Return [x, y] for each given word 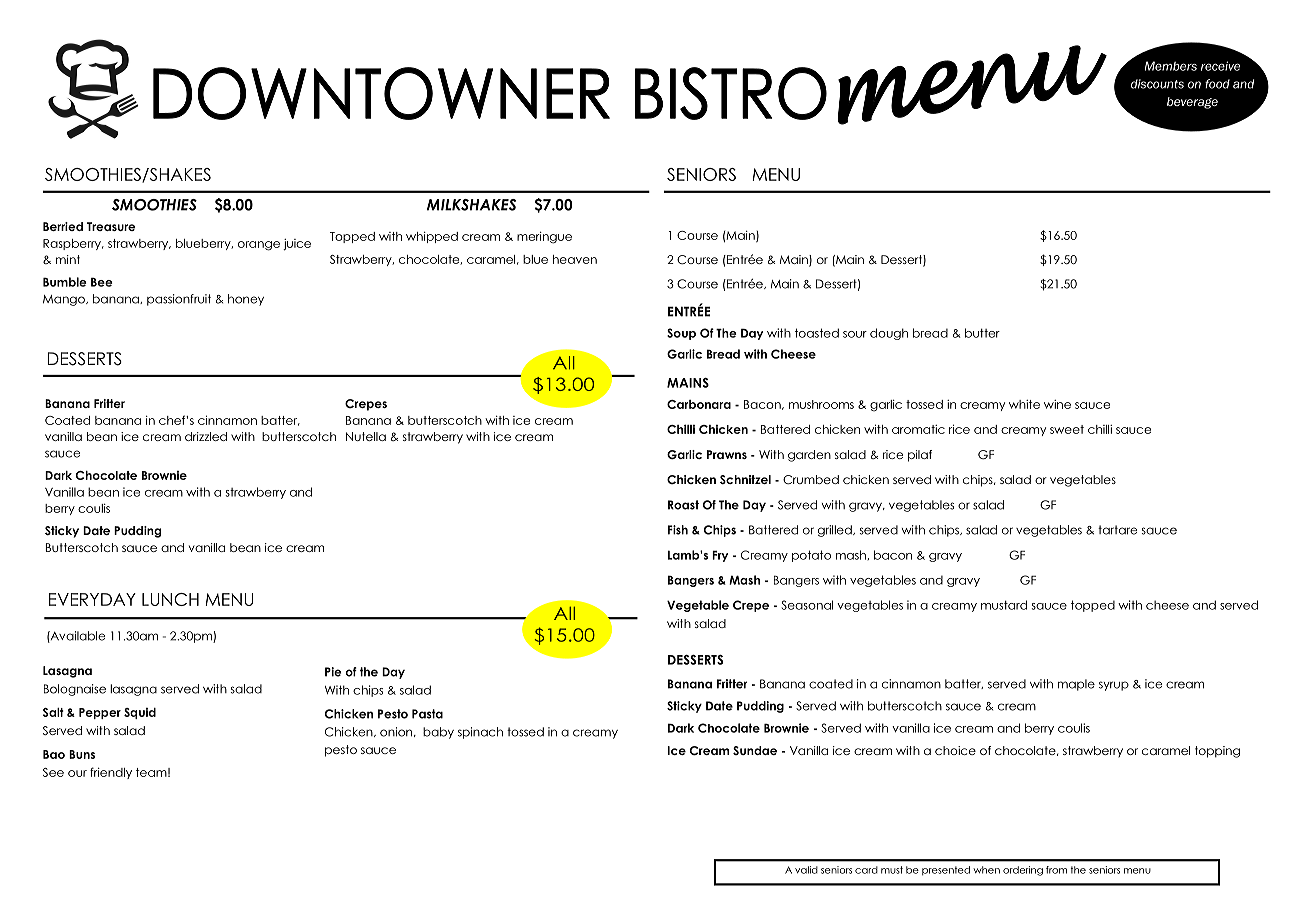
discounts [1157, 84]
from [1056, 870]
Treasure [111, 226]
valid [806, 870]
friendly [111, 773]
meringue [544, 238]
